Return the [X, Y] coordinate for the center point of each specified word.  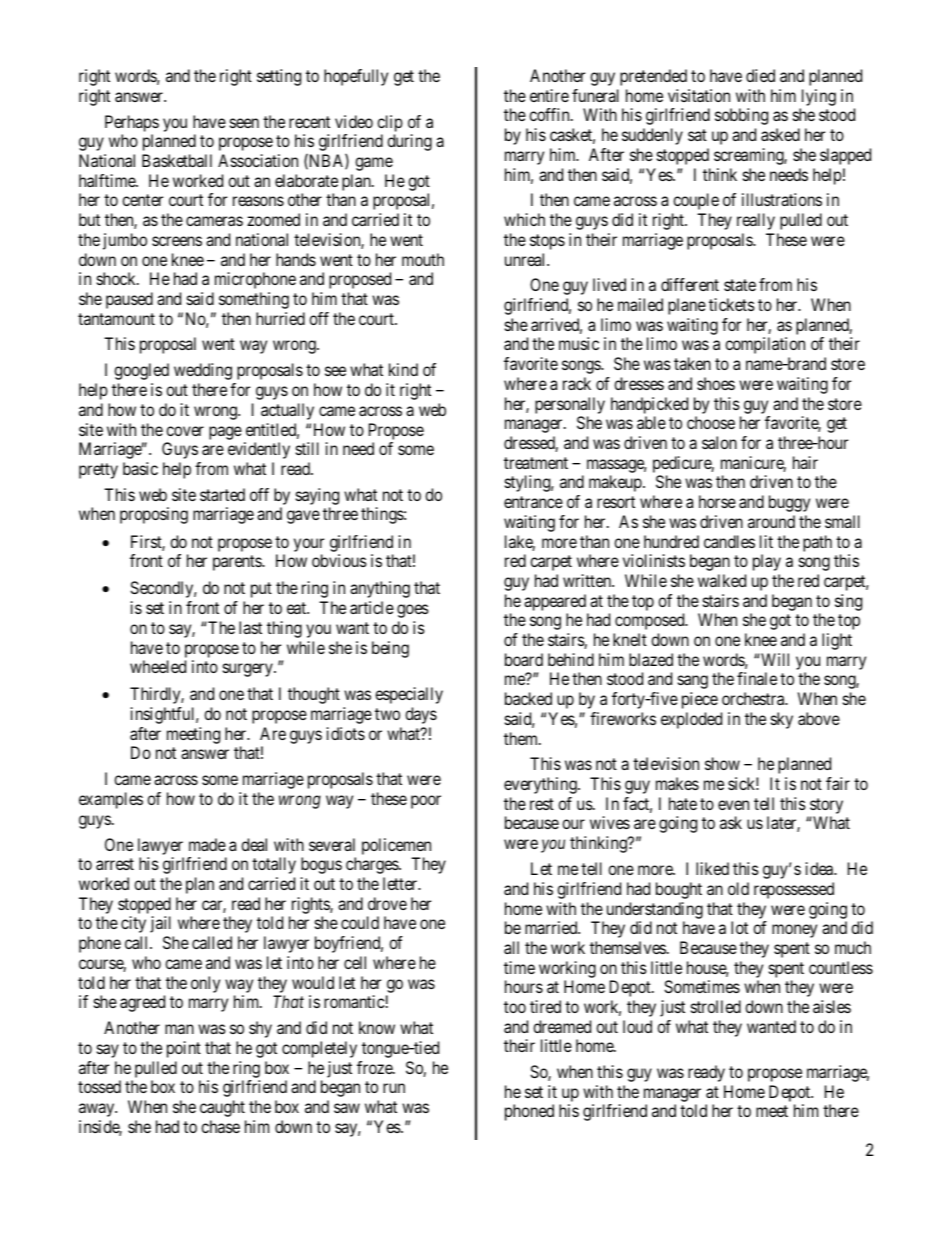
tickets [732, 304]
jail [160, 924]
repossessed [794, 890]
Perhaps [132, 123]
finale [757, 678]
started [222, 494]
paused [129, 300]
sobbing [741, 116]
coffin [550, 114]
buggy [789, 503]
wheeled [158, 666]
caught [222, 1108]
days [421, 715]
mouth [423, 259]
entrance [533, 502]
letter [401, 883]
